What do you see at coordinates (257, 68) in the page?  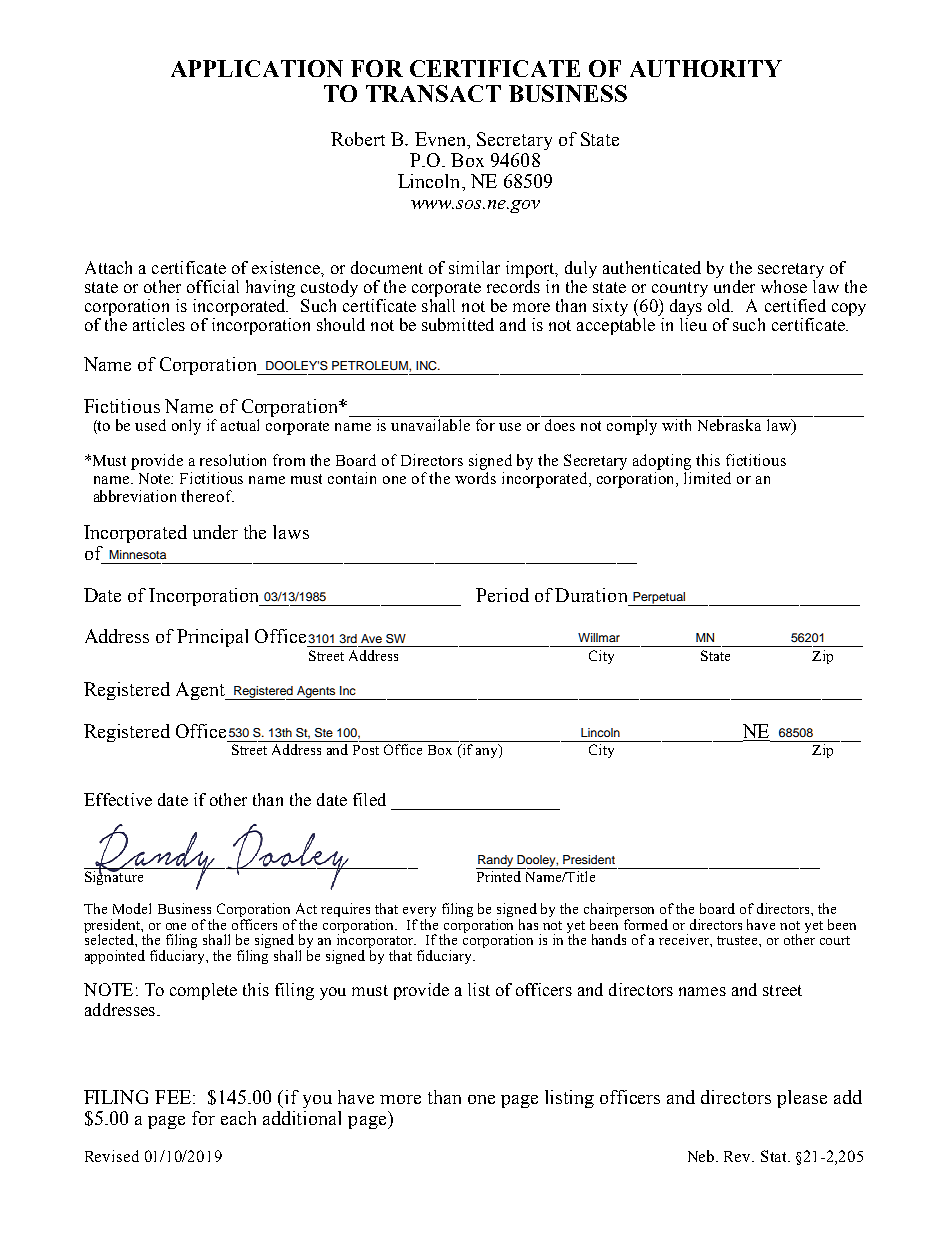 I see `APPLICATION` at bounding box center [257, 68].
